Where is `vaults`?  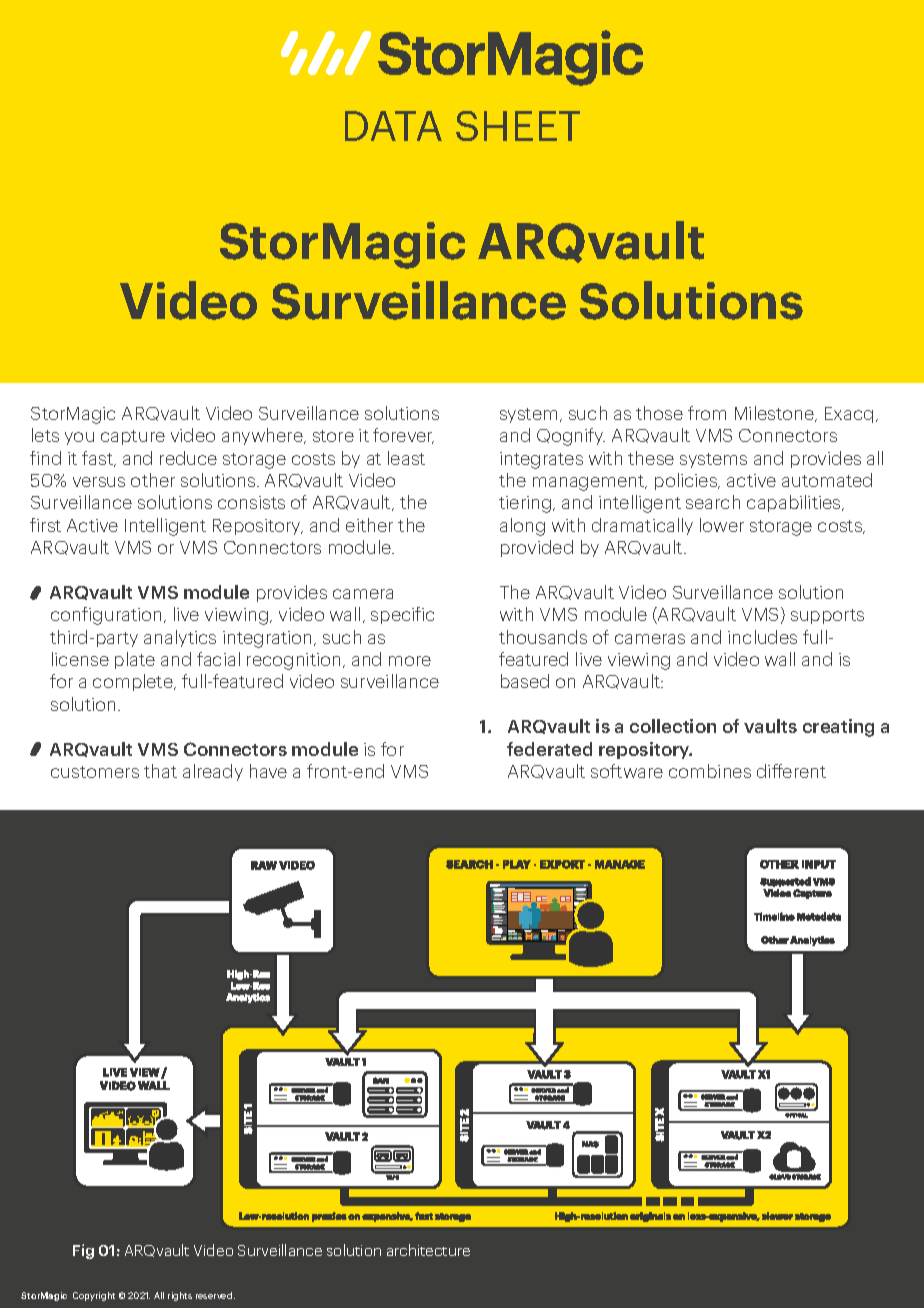
vaults is located at coordinates (770, 726).
